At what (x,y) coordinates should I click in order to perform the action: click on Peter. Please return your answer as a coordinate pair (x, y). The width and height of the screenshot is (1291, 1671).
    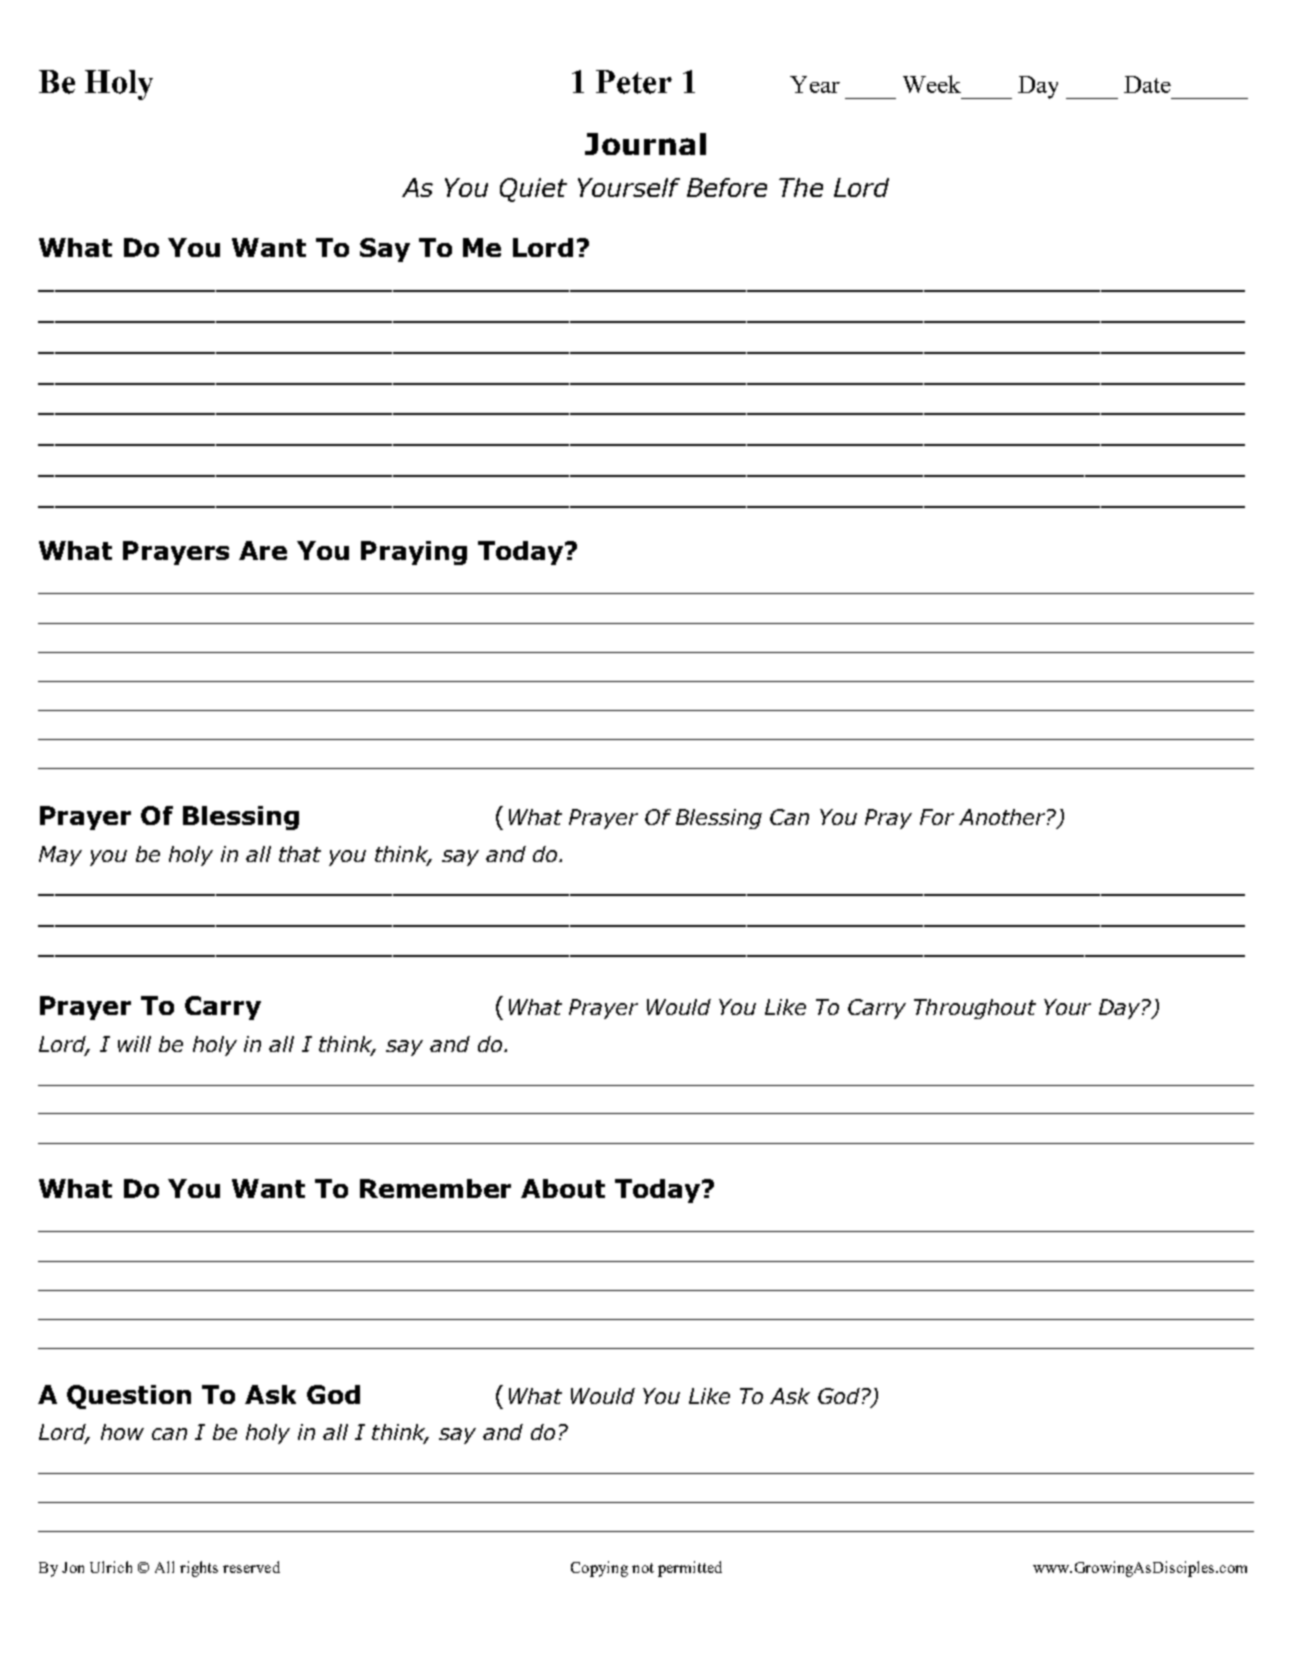
    Looking at the image, I should click on (634, 82).
